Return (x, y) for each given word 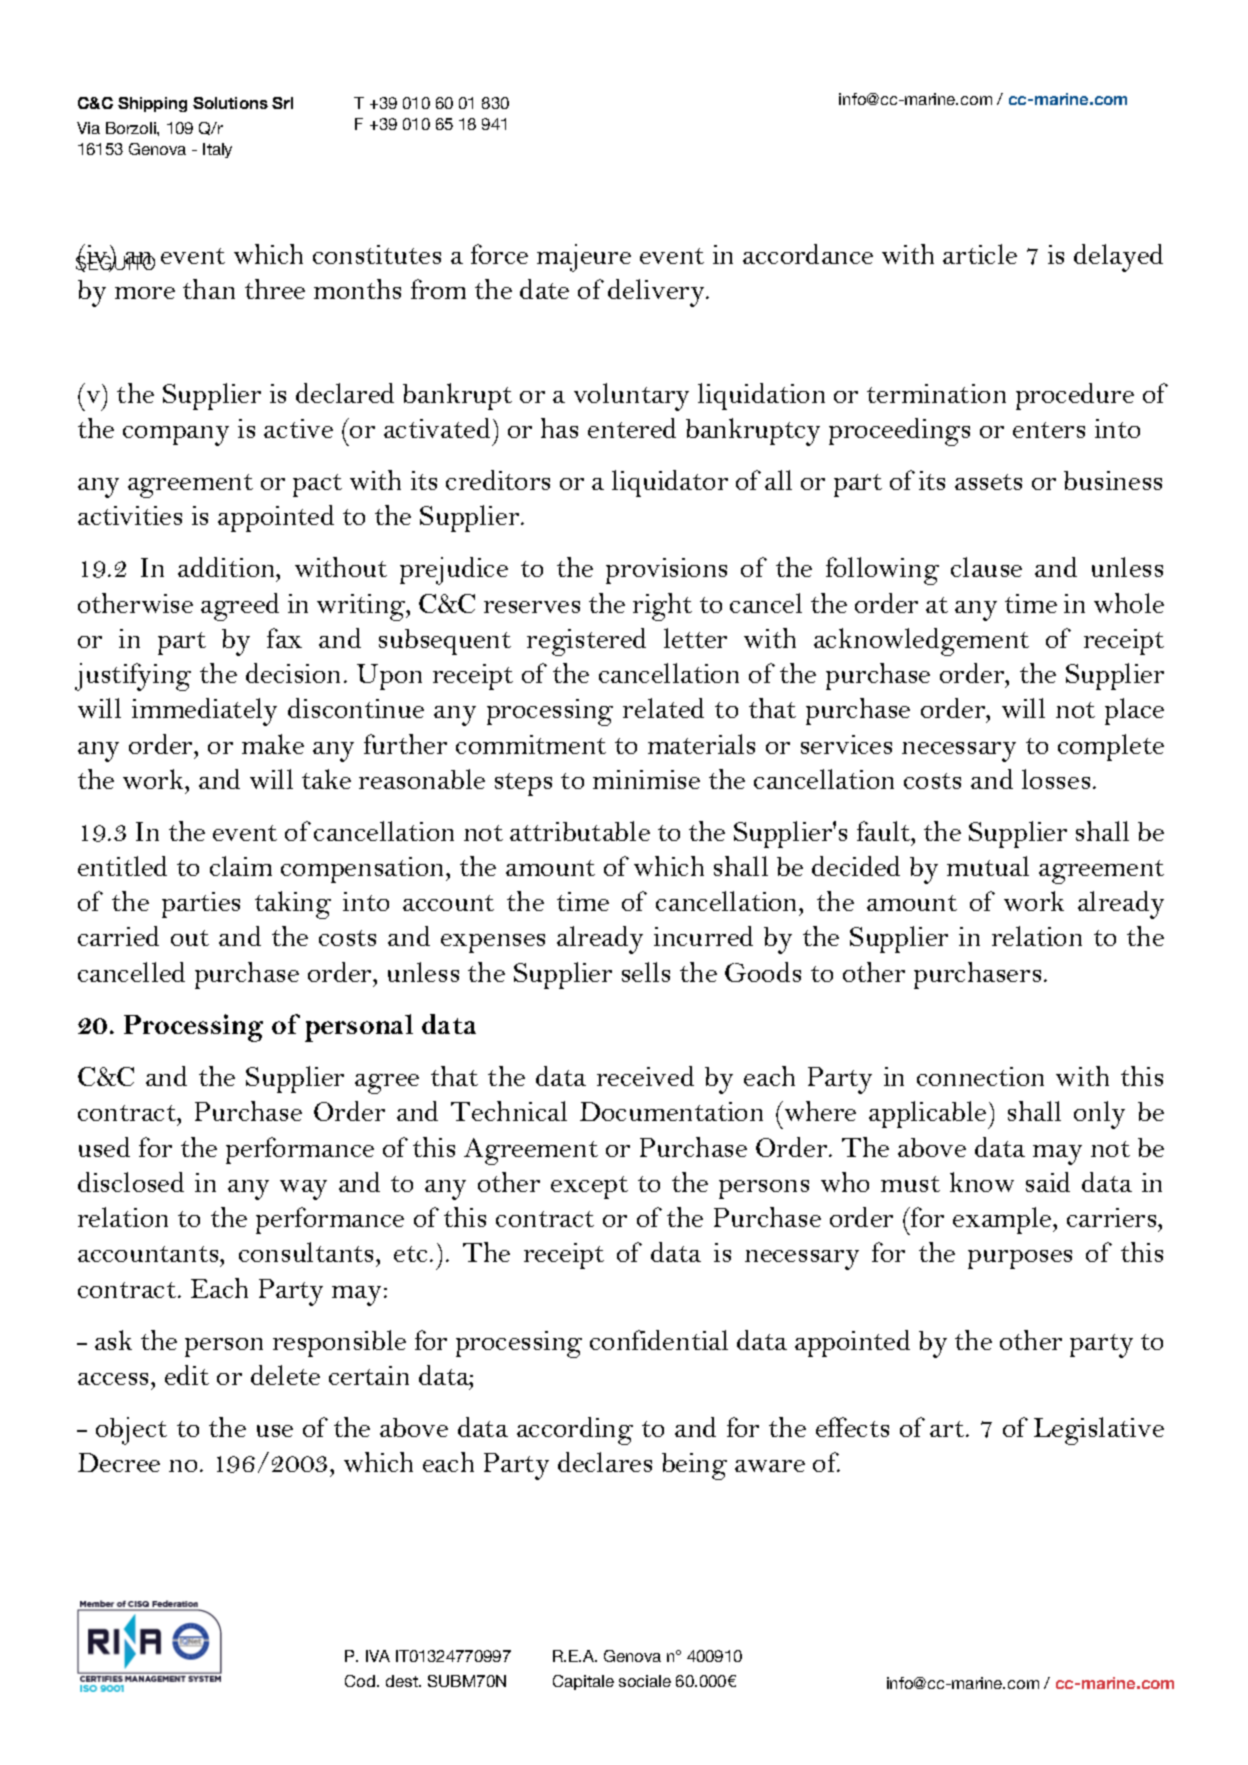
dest (403, 1681)
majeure (584, 258)
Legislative (1099, 1431)
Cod (361, 1681)
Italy (217, 150)
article (980, 254)
